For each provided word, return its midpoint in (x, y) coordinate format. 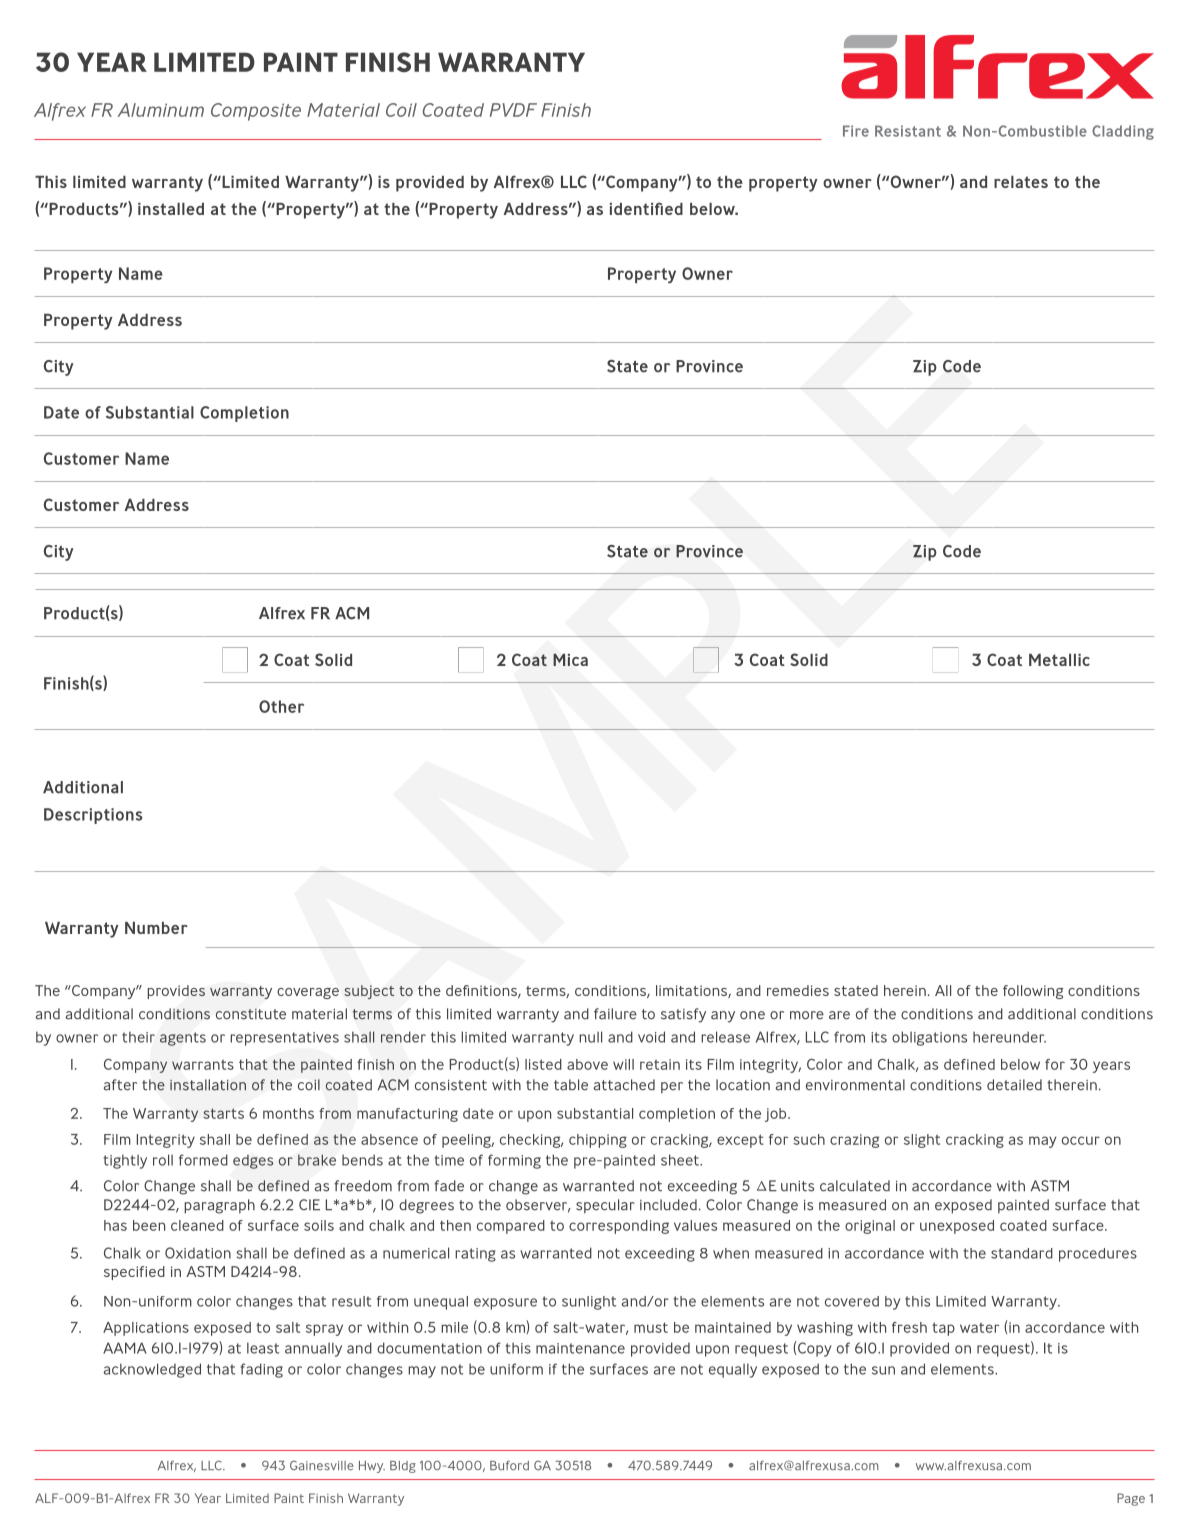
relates (1021, 182)
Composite (256, 112)
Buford (509, 1465)
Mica (570, 659)
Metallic (1059, 660)
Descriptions (93, 816)
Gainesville (322, 1465)
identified (646, 208)
